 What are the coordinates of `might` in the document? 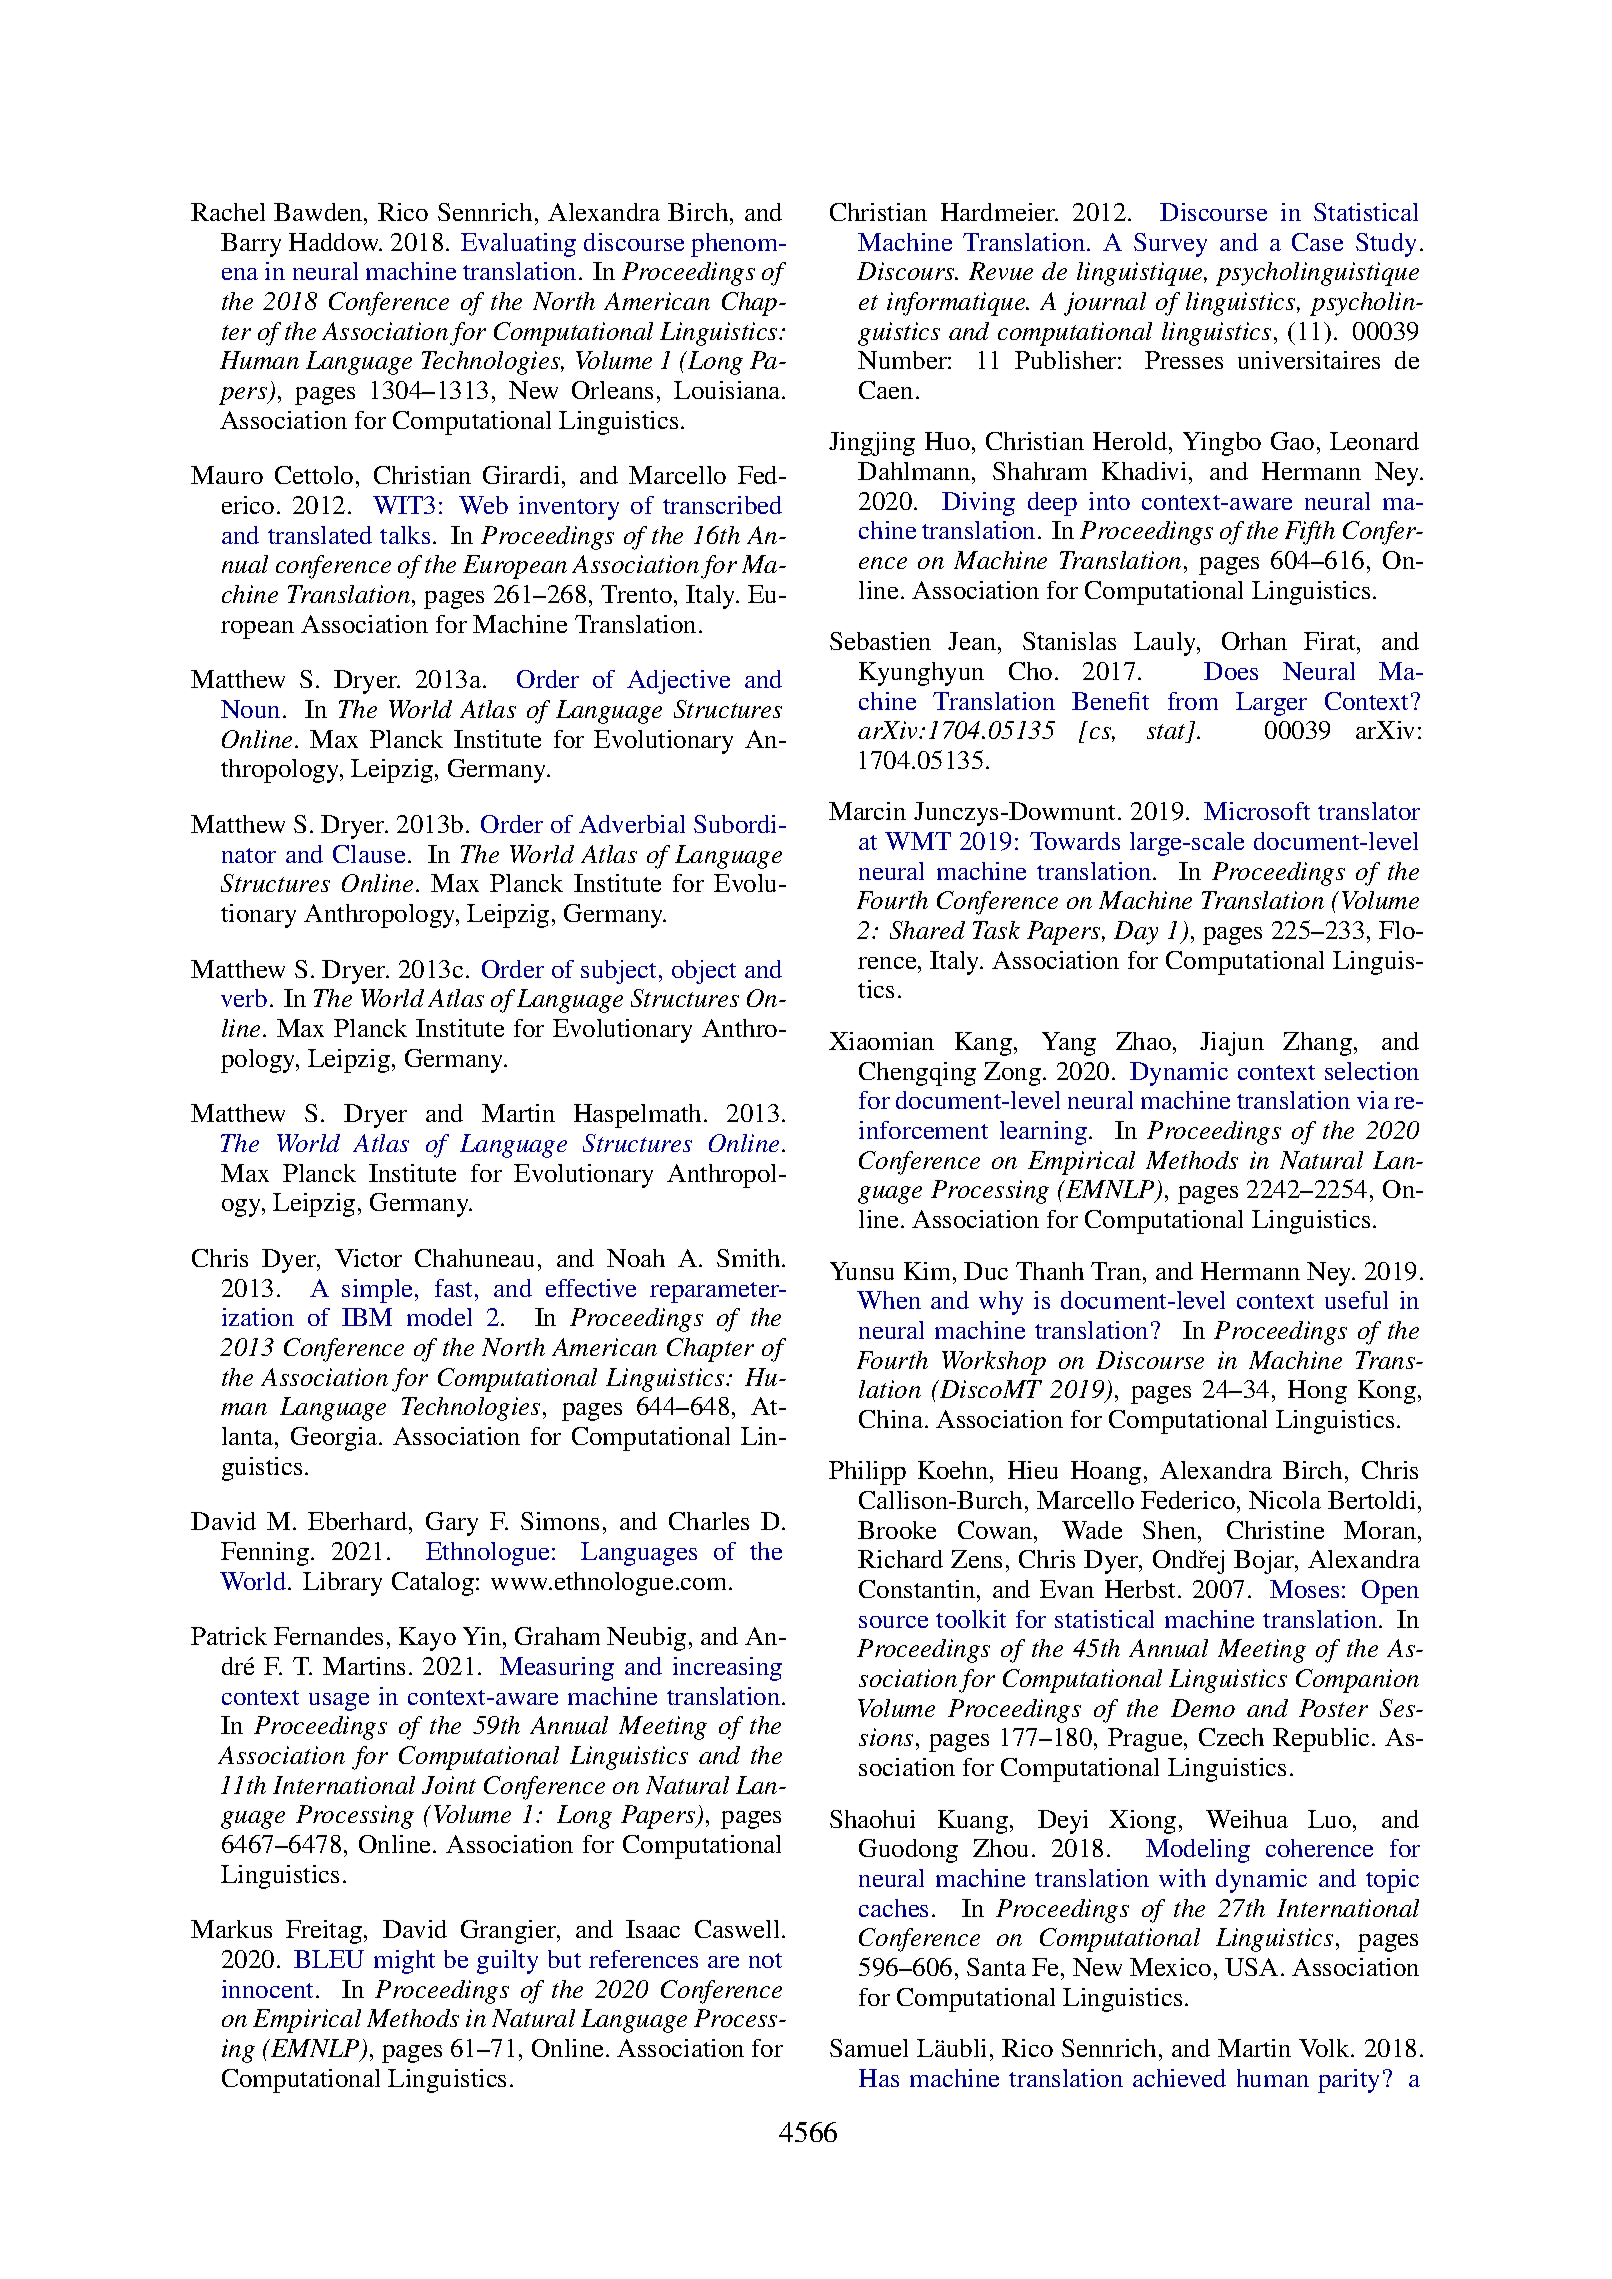 It's located at (404, 1962).
